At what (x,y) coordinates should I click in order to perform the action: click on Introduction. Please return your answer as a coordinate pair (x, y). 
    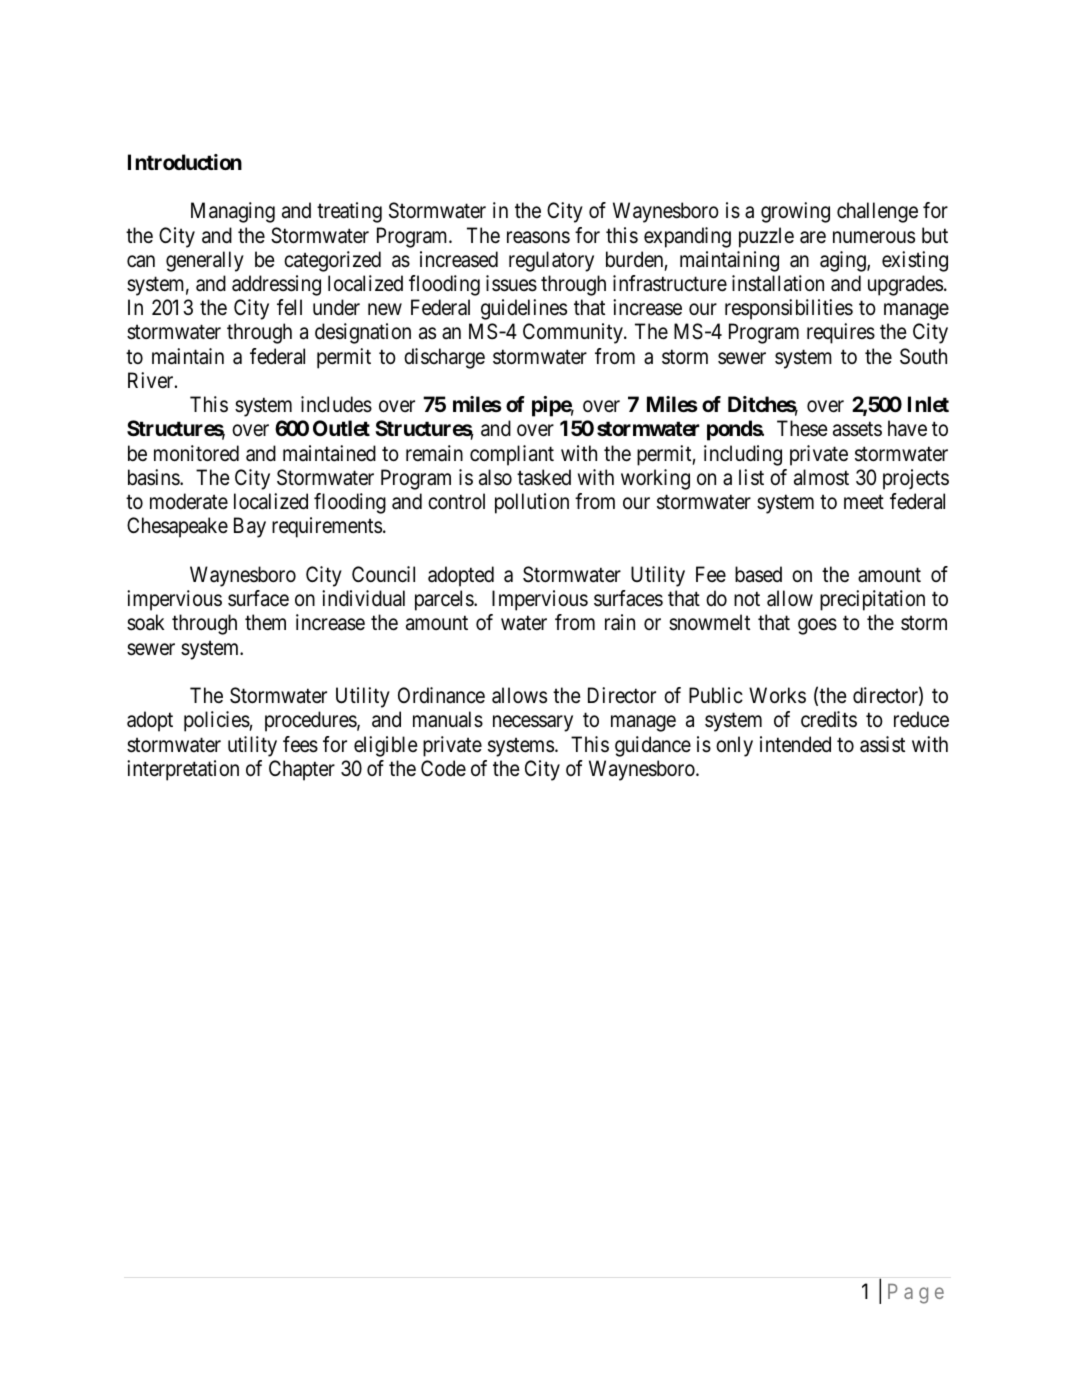
    Looking at the image, I should click on (185, 162).
